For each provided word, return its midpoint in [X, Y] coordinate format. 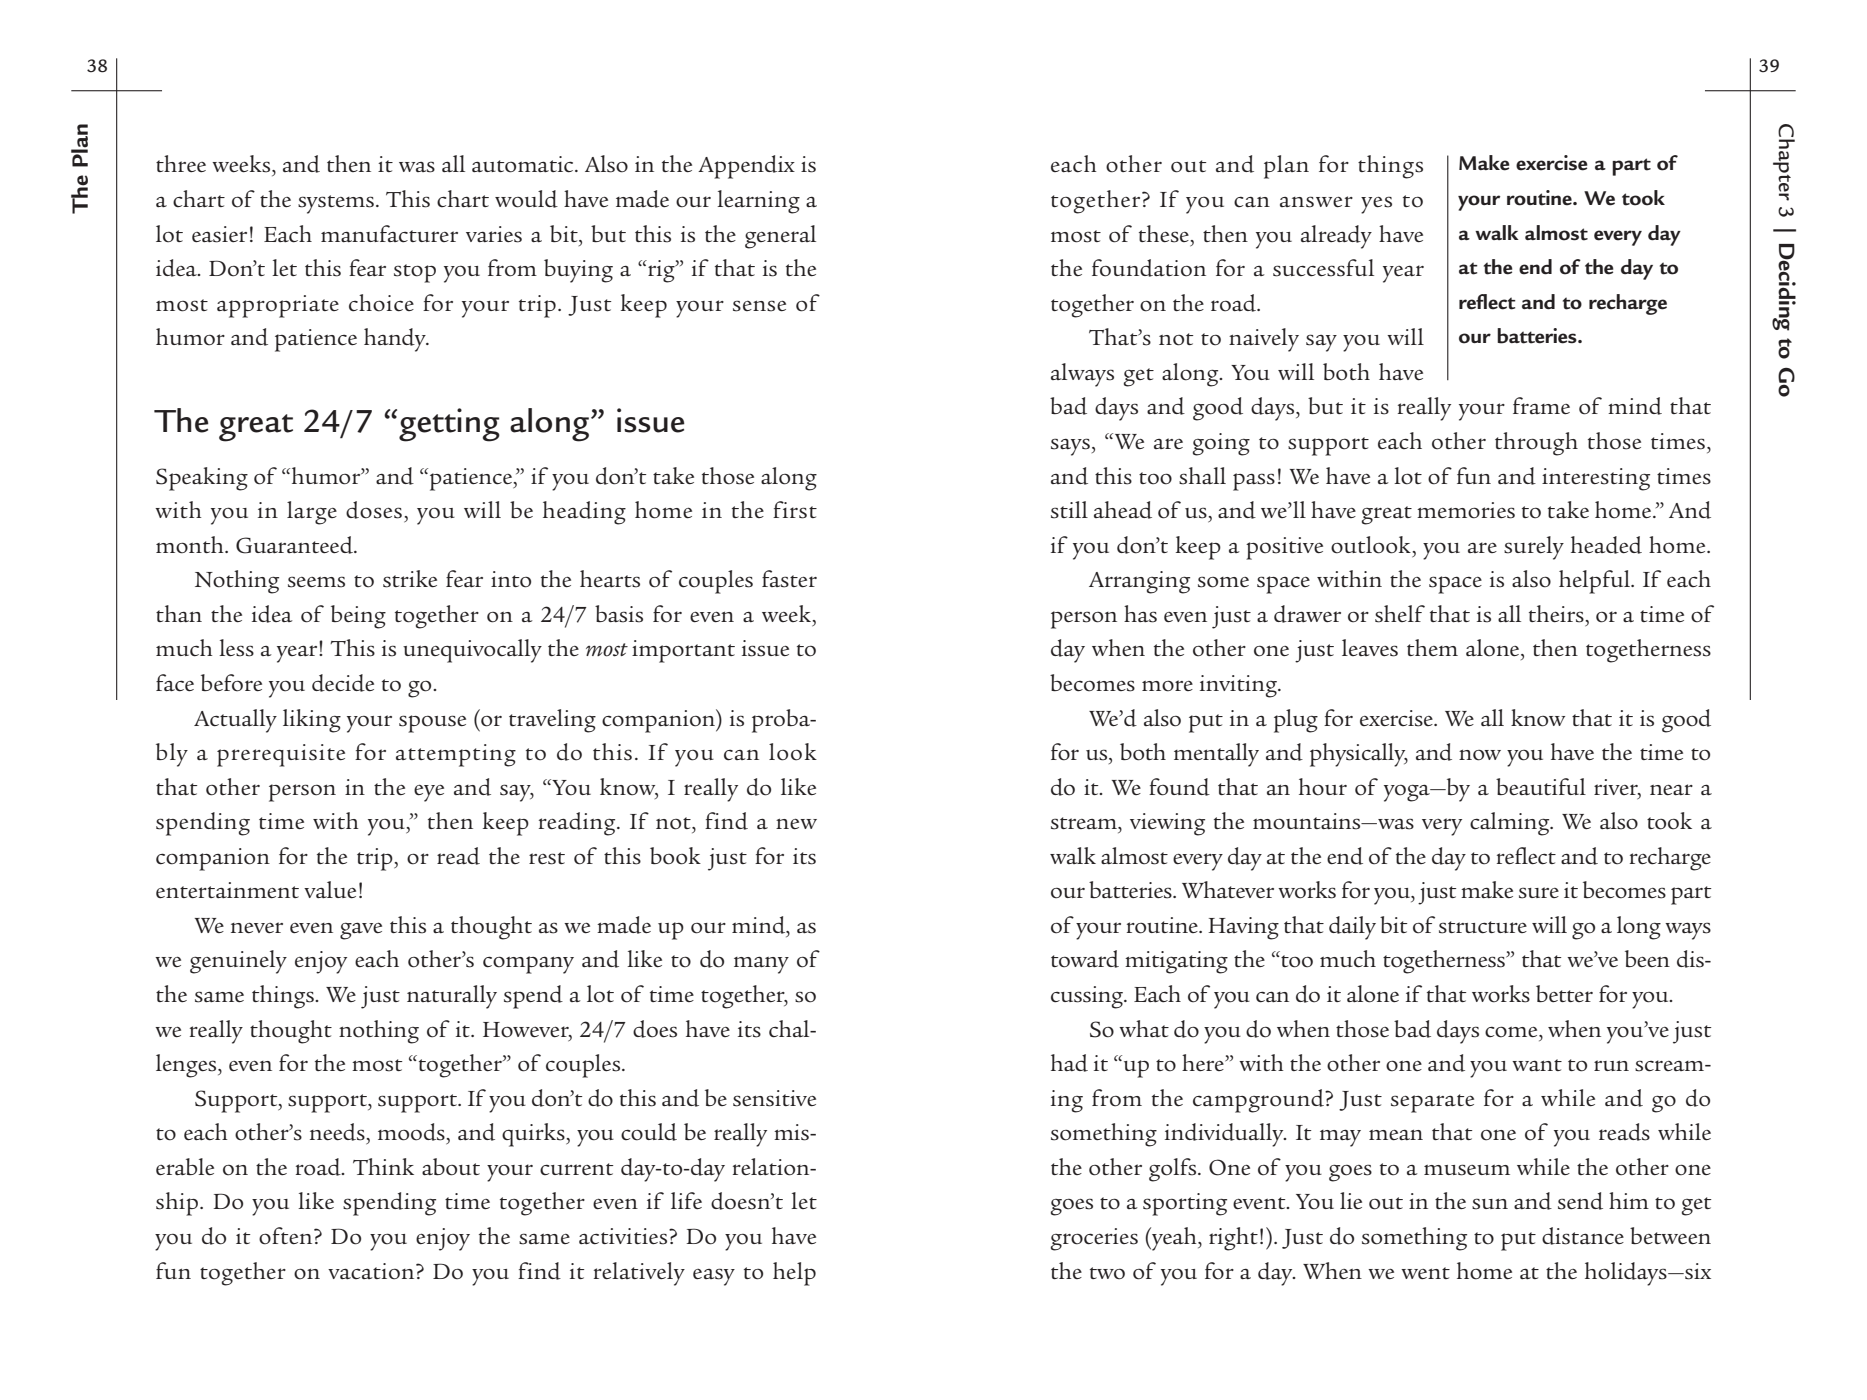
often [287, 1236]
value [330, 889]
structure [1483, 927]
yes [1376, 205]
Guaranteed [295, 545]
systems [336, 204]
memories [1466, 510]
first [795, 510]
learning [758, 202]
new [796, 823]
